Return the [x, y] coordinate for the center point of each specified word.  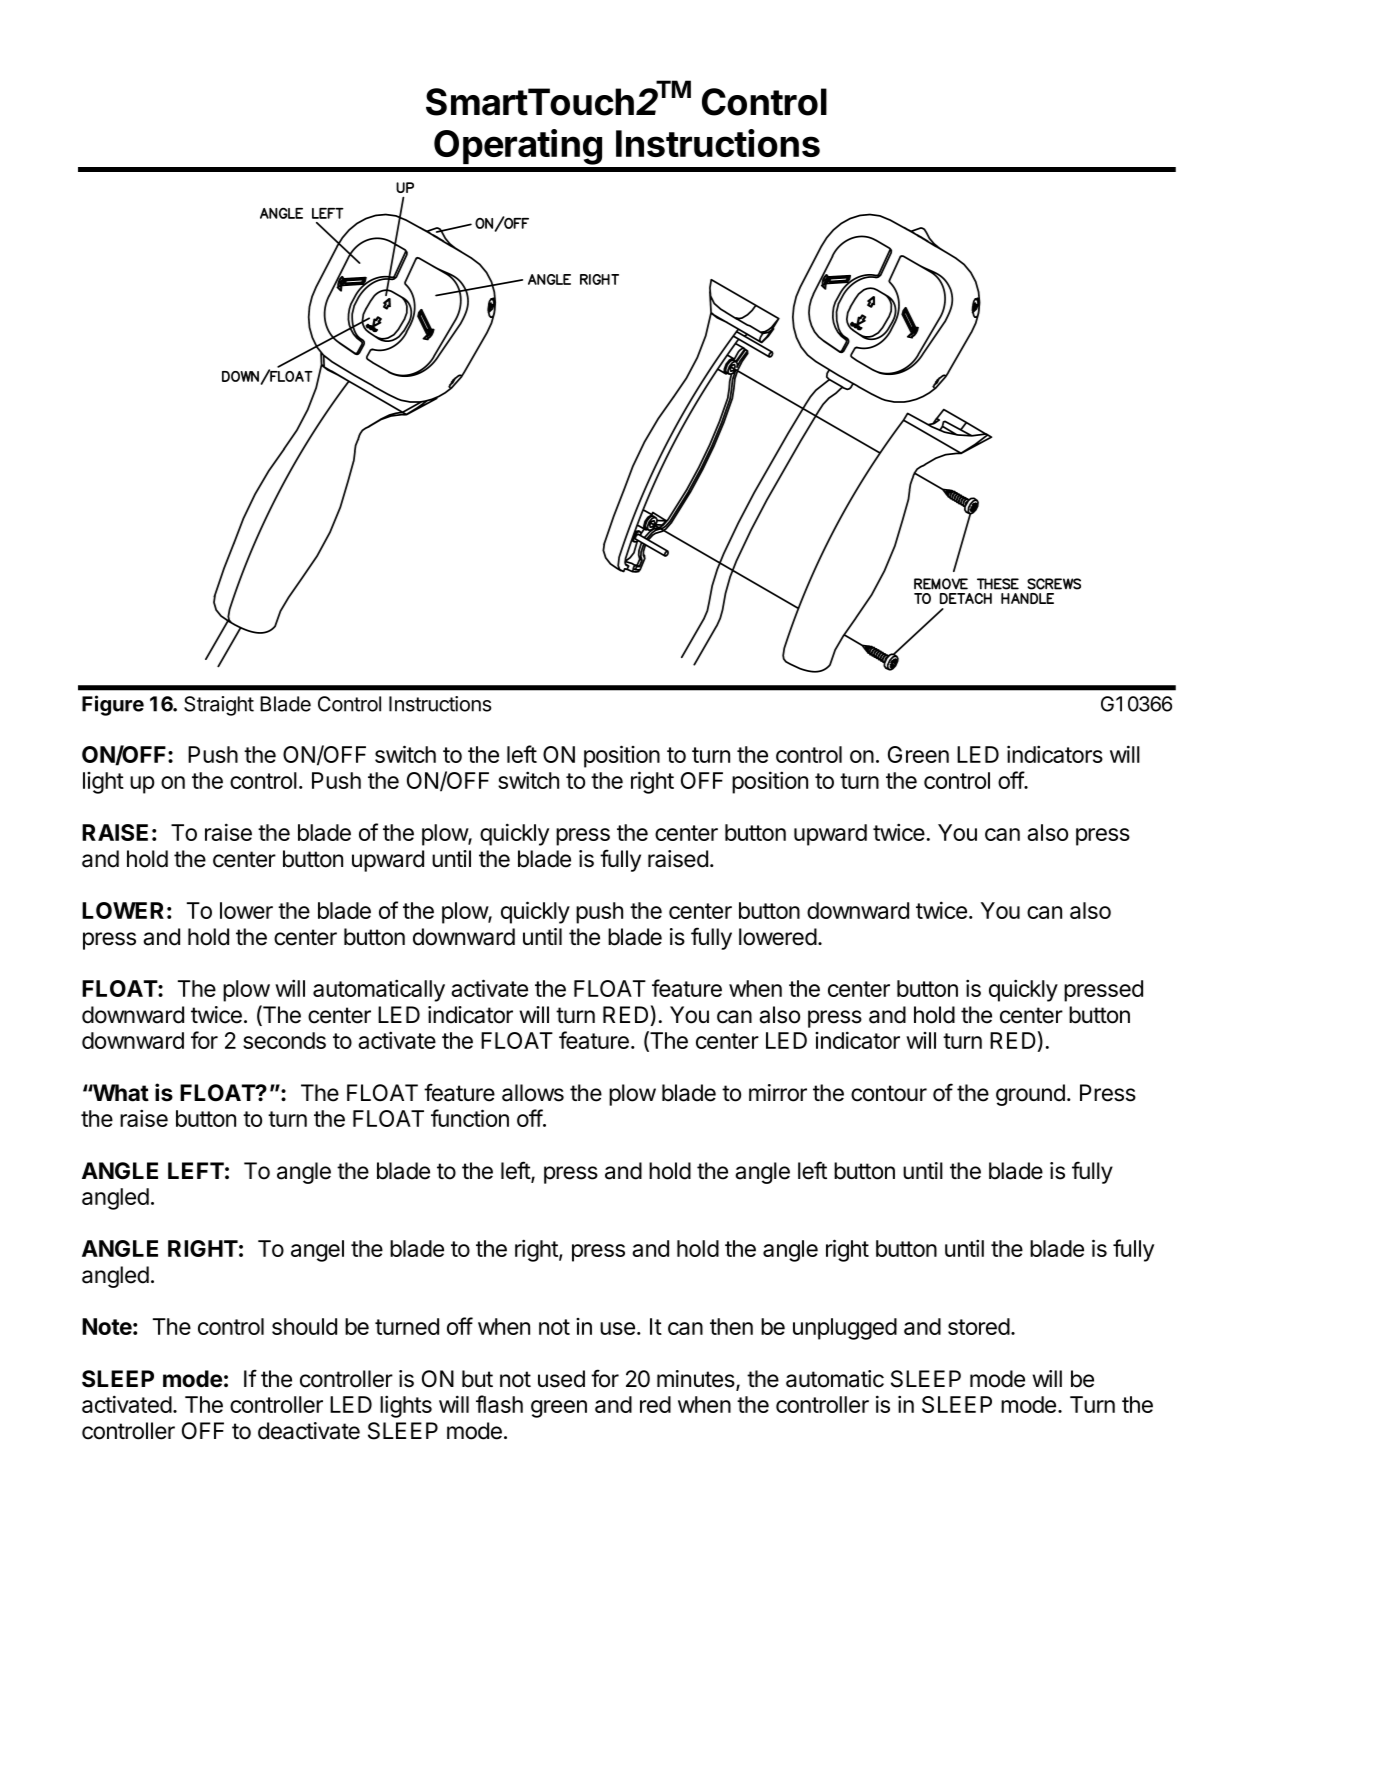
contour [889, 1093]
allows [533, 1093]
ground [1030, 1095]
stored [979, 1326]
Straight [219, 706]
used [561, 1379]
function [470, 1118]
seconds [284, 1040]
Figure [113, 705]
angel [317, 1251]
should [304, 1326]
